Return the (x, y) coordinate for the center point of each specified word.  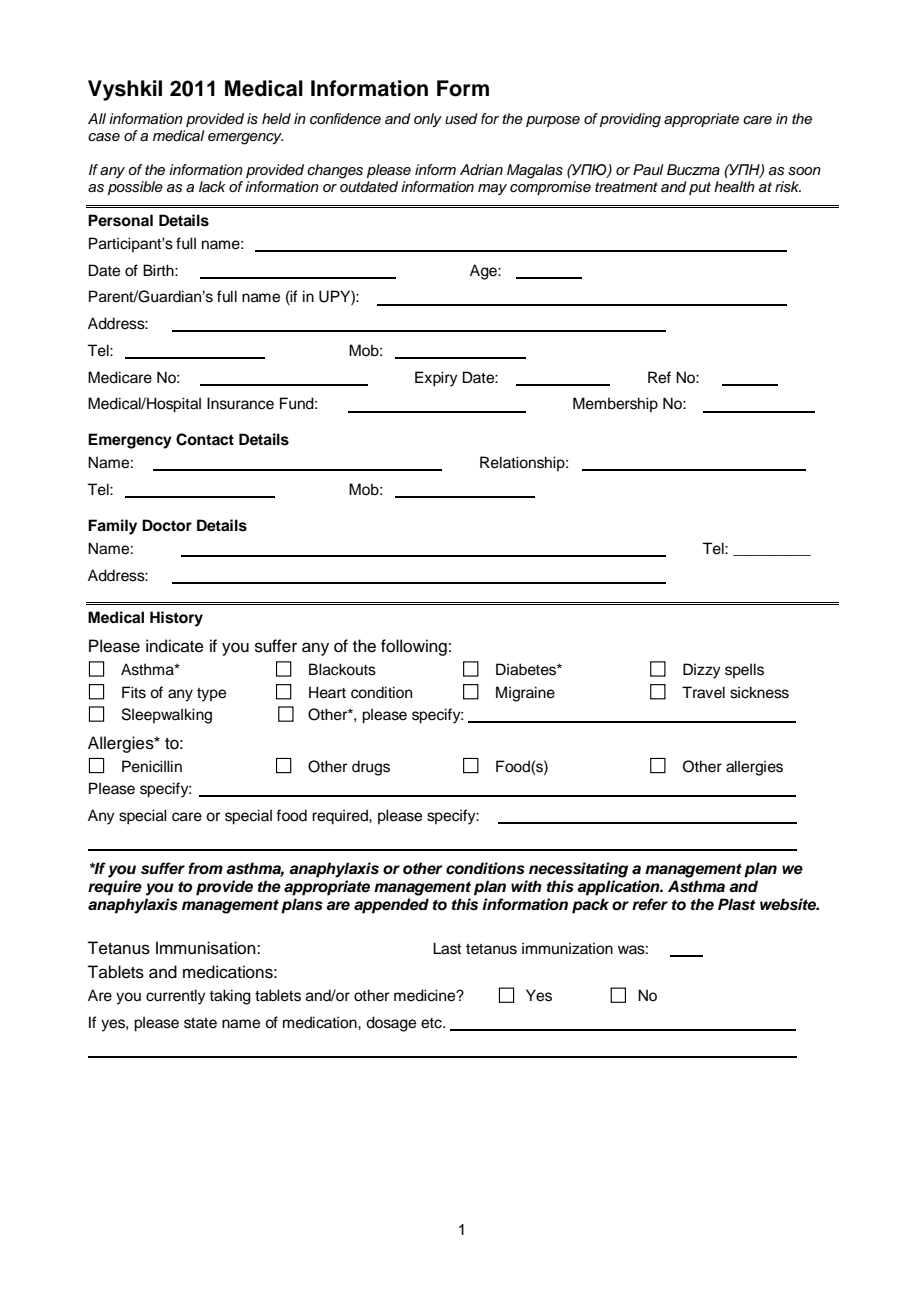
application (619, 888)
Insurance (240, 403)
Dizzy (702, 671)
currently (176, 997)
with (526, 886)
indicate (175, 646)
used (461, 119)
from (205, 868)
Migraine (525, 694)
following (414, 647)
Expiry (436, 379)
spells (744, 670)
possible (135, 188)
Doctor (167, 525)
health (734, 187)
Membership (615, 404)
